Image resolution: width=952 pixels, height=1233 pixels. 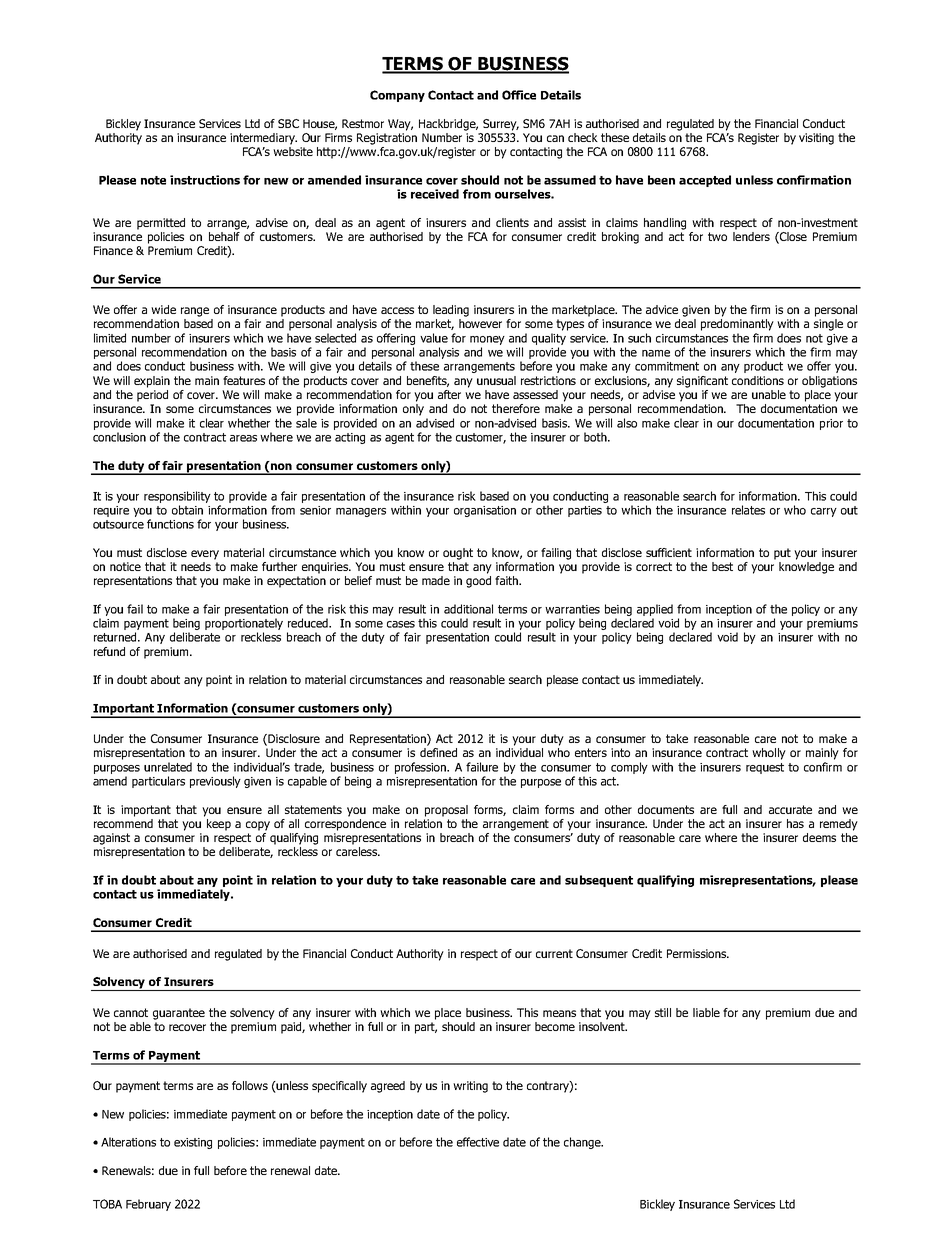 What do you see at coordinates (519, 95) in the document?
I see `Office` at bounding box center [519, 95].
